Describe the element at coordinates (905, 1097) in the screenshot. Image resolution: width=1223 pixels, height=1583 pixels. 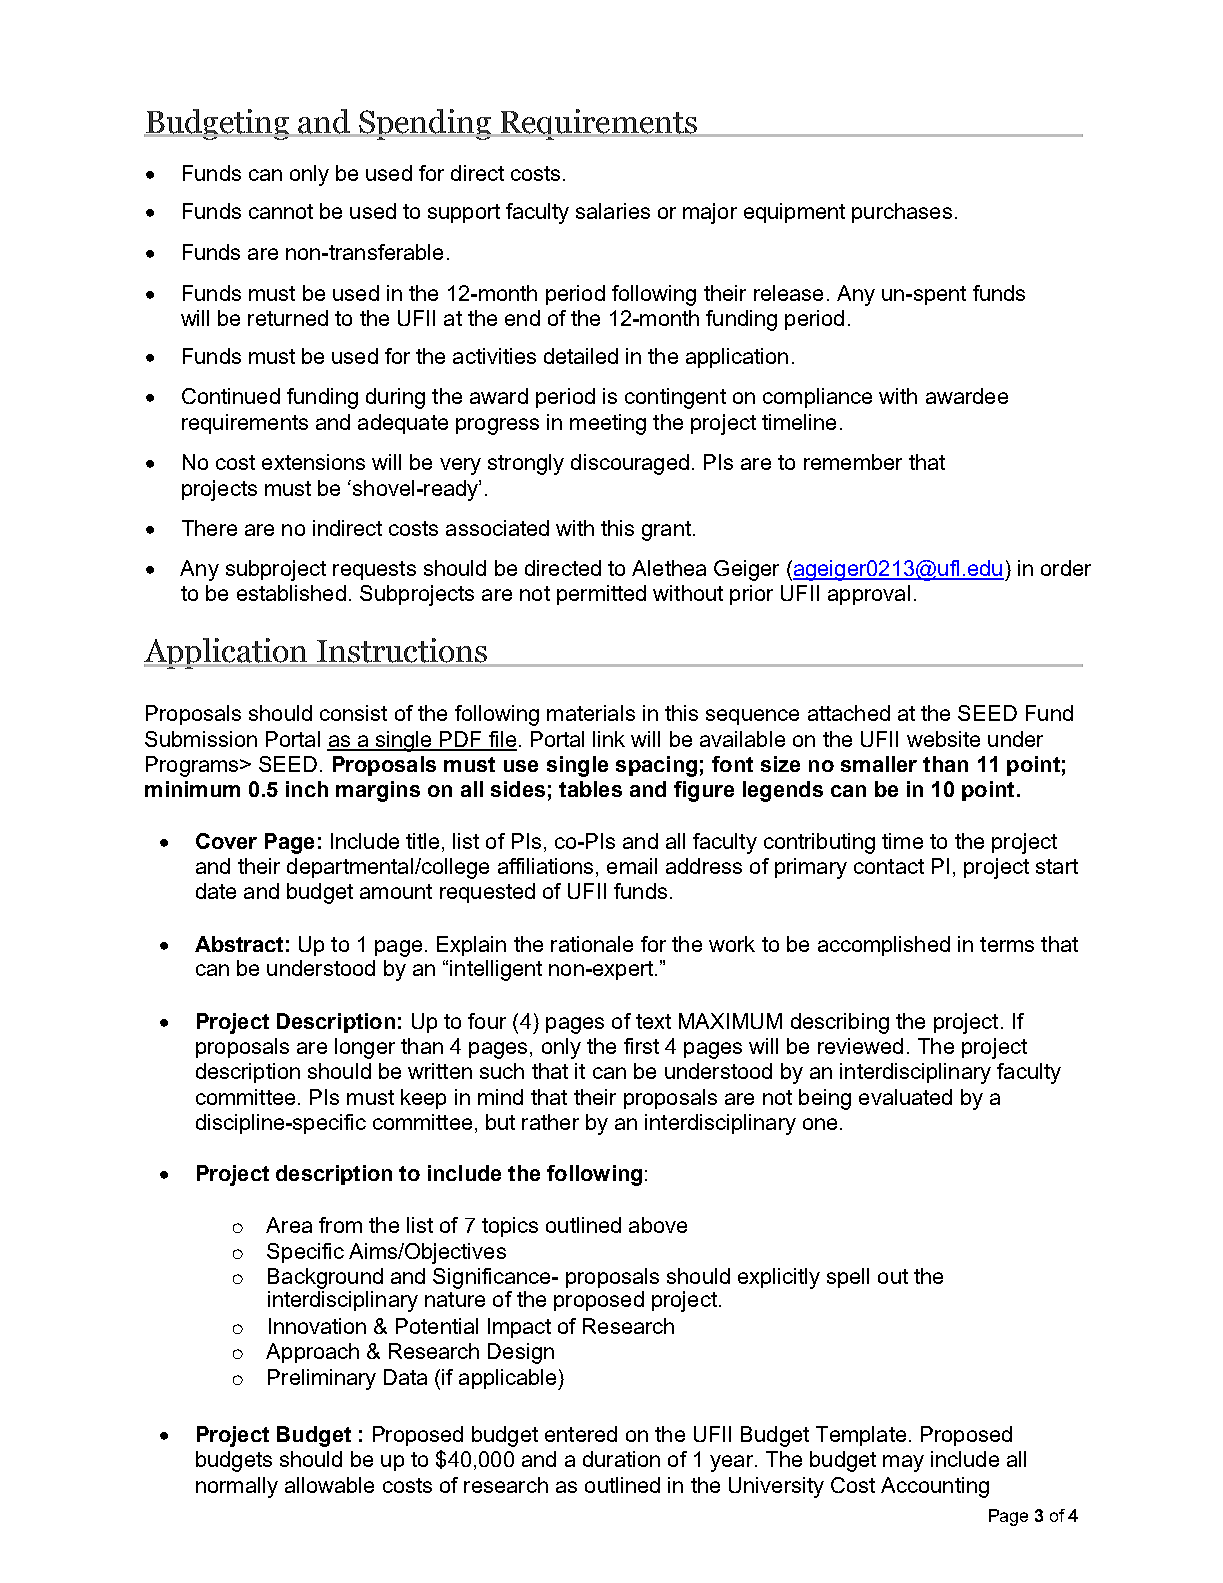
I see `evaluated` at that location.
